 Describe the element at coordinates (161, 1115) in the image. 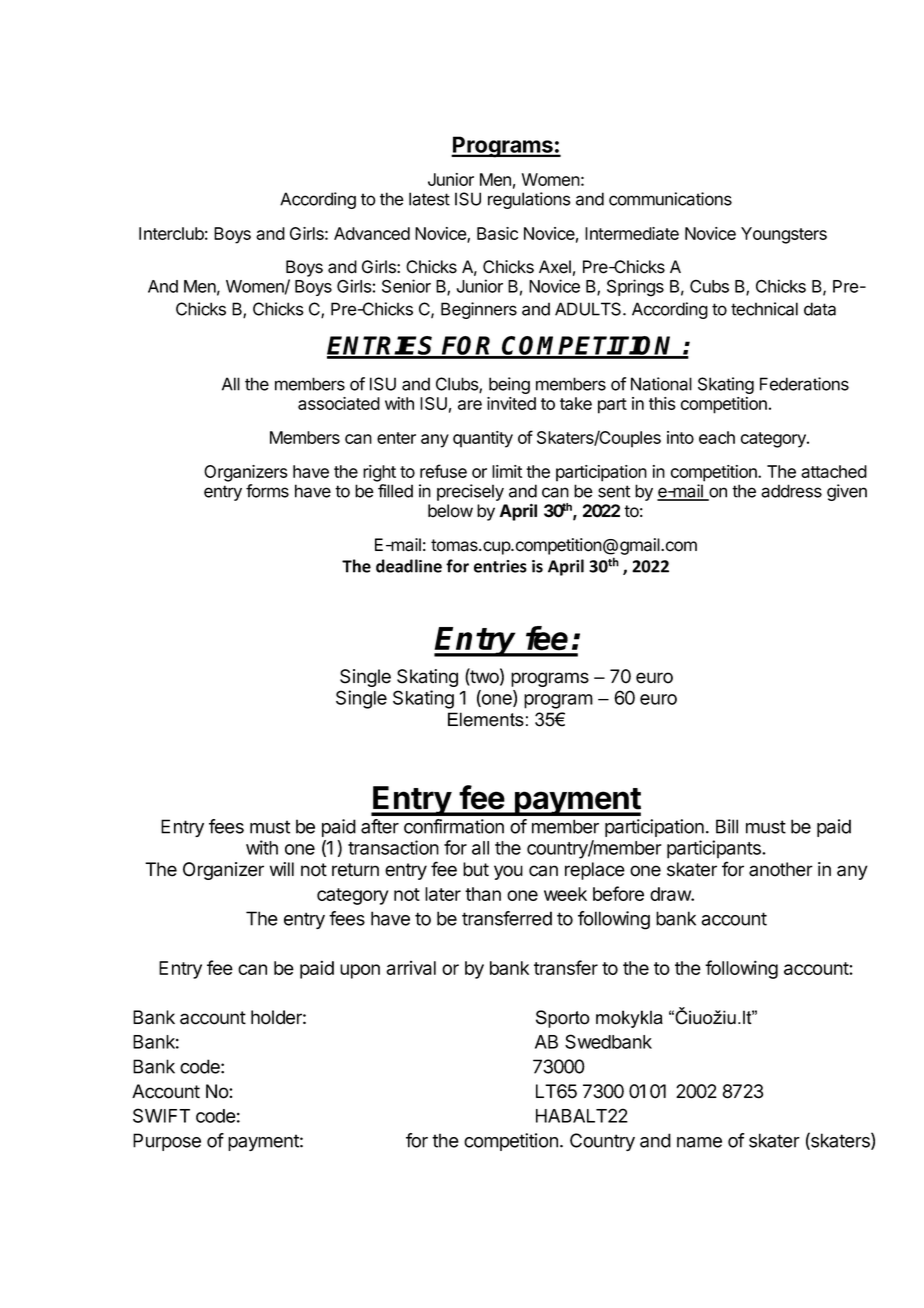

I see `SWIFT` at that location.
